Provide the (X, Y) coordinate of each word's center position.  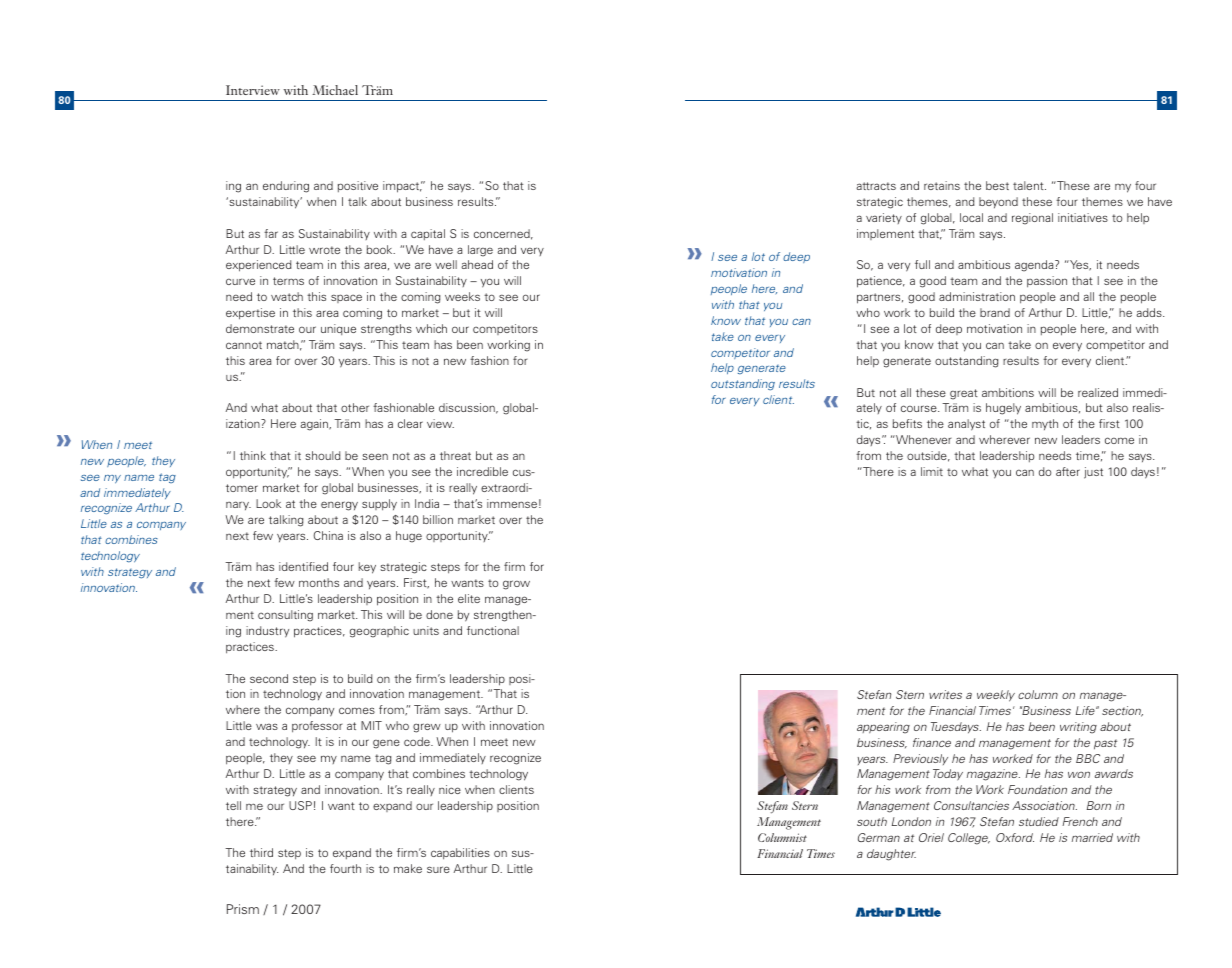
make (408, 868)
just (1093, 473)
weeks (462, 296)
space (346, 298)
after (1068, 471)
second (269, 678)
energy (339, 506)
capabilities (460, 854)
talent (1029, 185)
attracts (876, 186)
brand (995, 312)
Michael (335, 90)
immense (512, 503)
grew (427, 728)
